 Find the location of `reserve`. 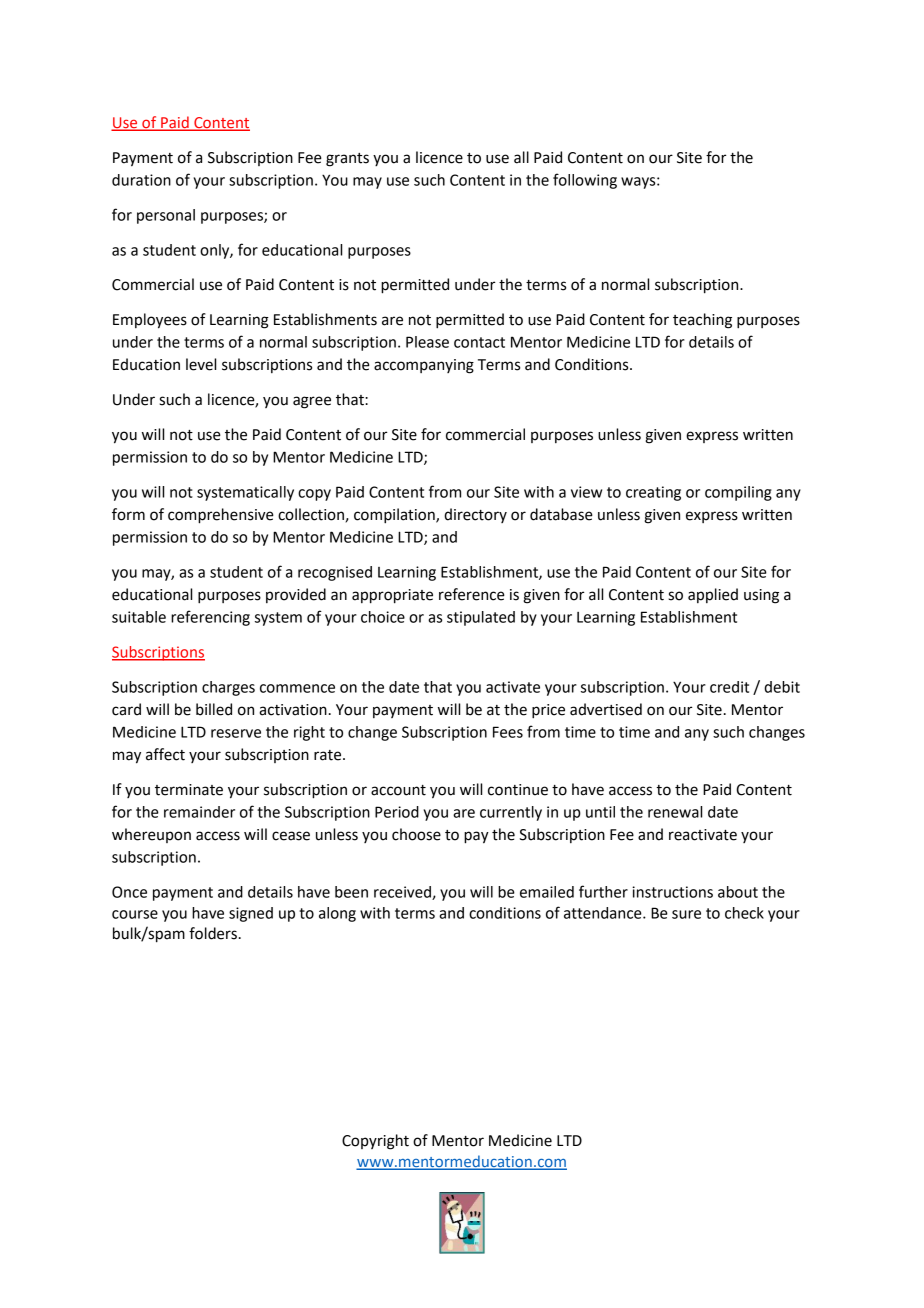

reserve is located at coordinates (236, 733).
